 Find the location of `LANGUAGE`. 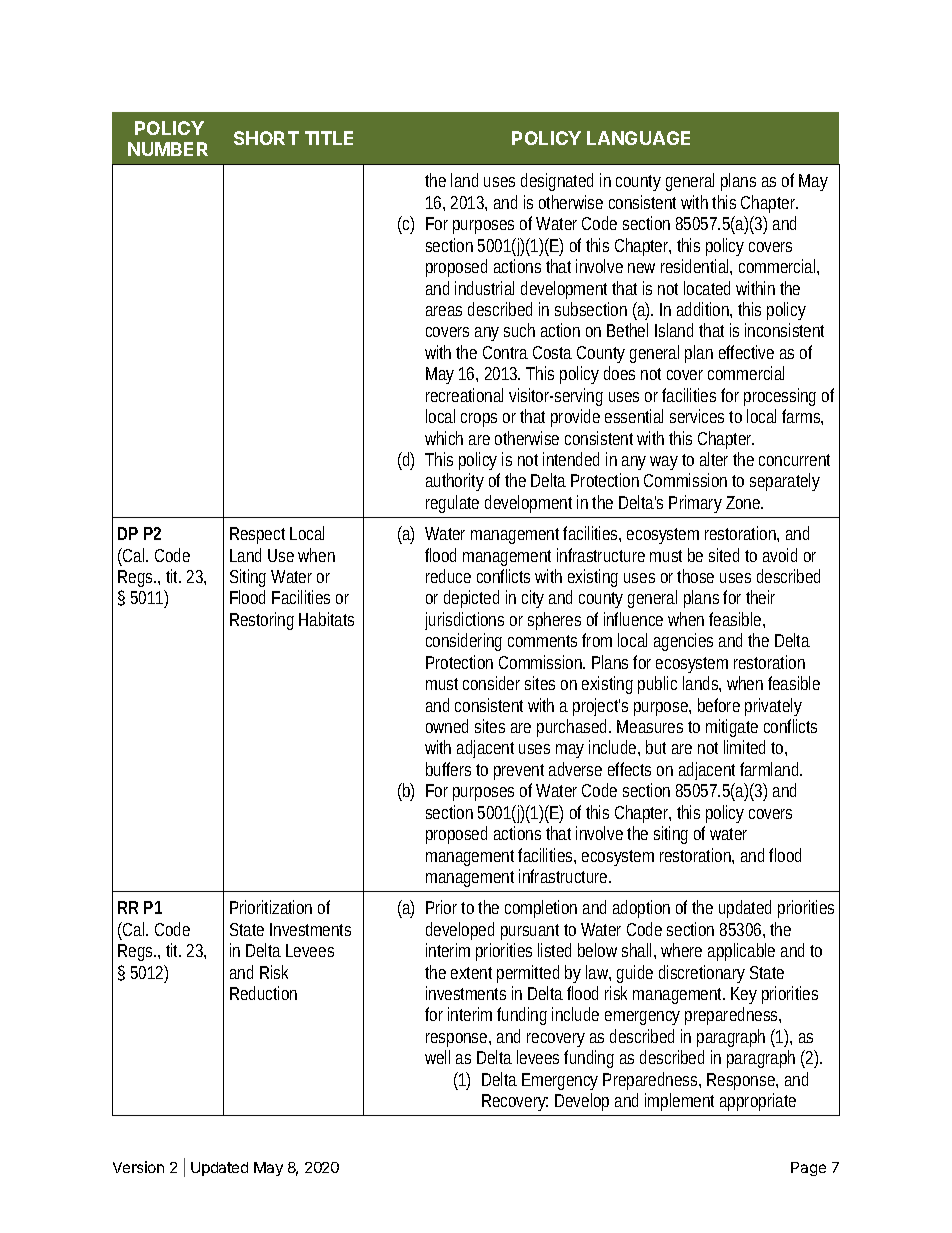

LANGUAGE is located at coordinates (638, 138).
